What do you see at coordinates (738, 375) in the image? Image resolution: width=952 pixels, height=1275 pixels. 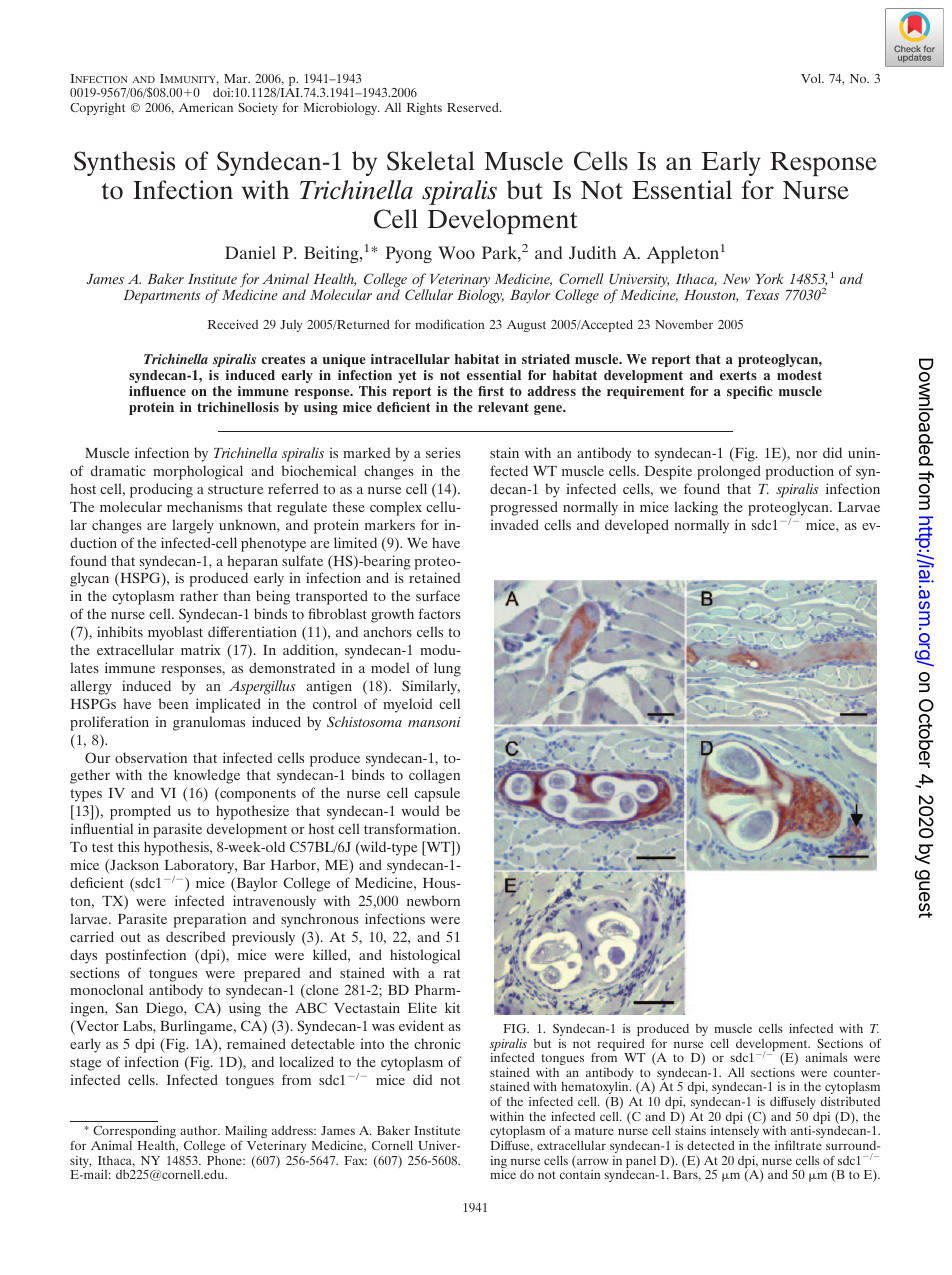 I see `exerts` at bounding box center [738, 375].
